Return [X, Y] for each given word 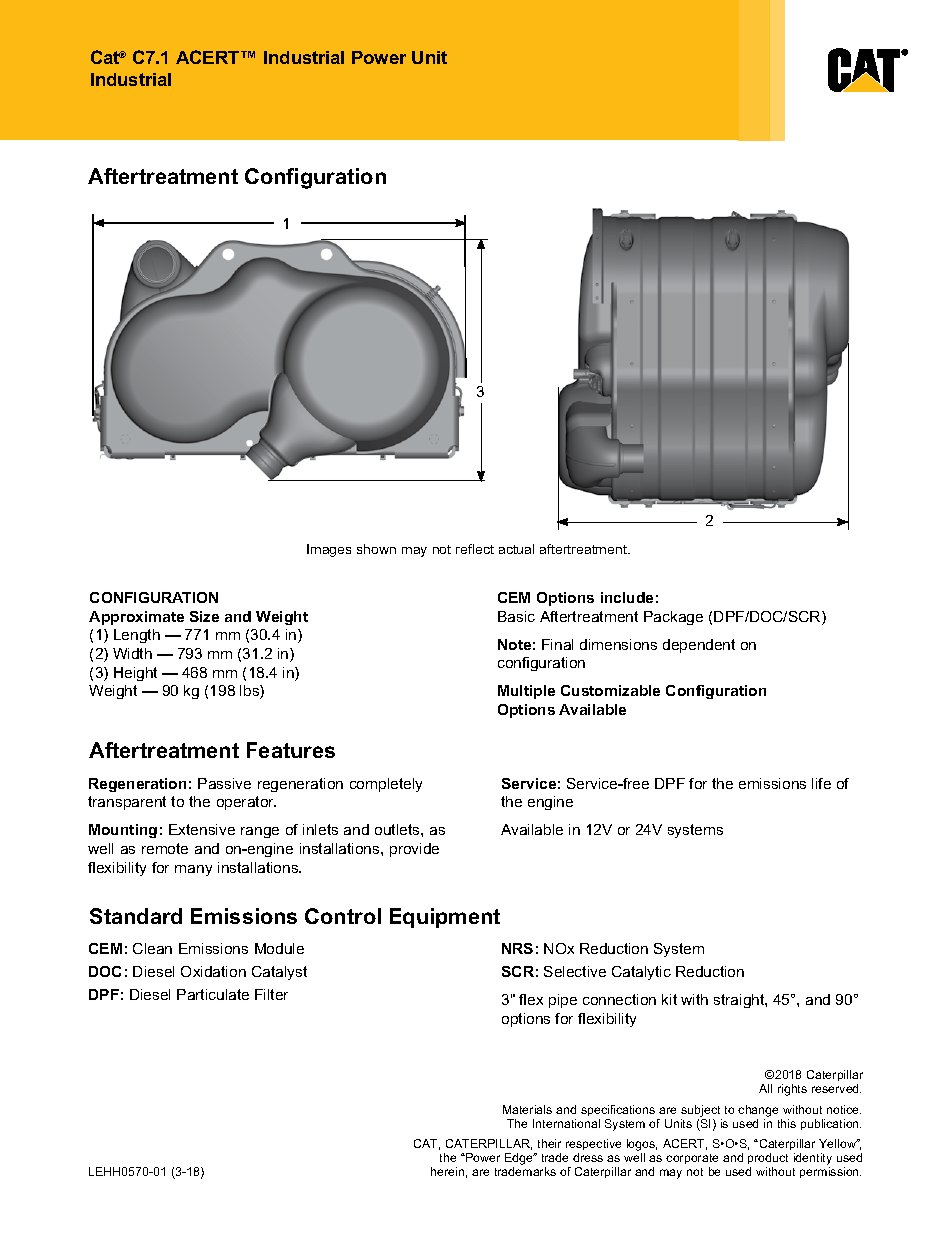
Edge [520, 1159]
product [768, 1158]
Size [204, 616]
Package [673, 618]
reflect [475, 549]
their [549, 1143]
